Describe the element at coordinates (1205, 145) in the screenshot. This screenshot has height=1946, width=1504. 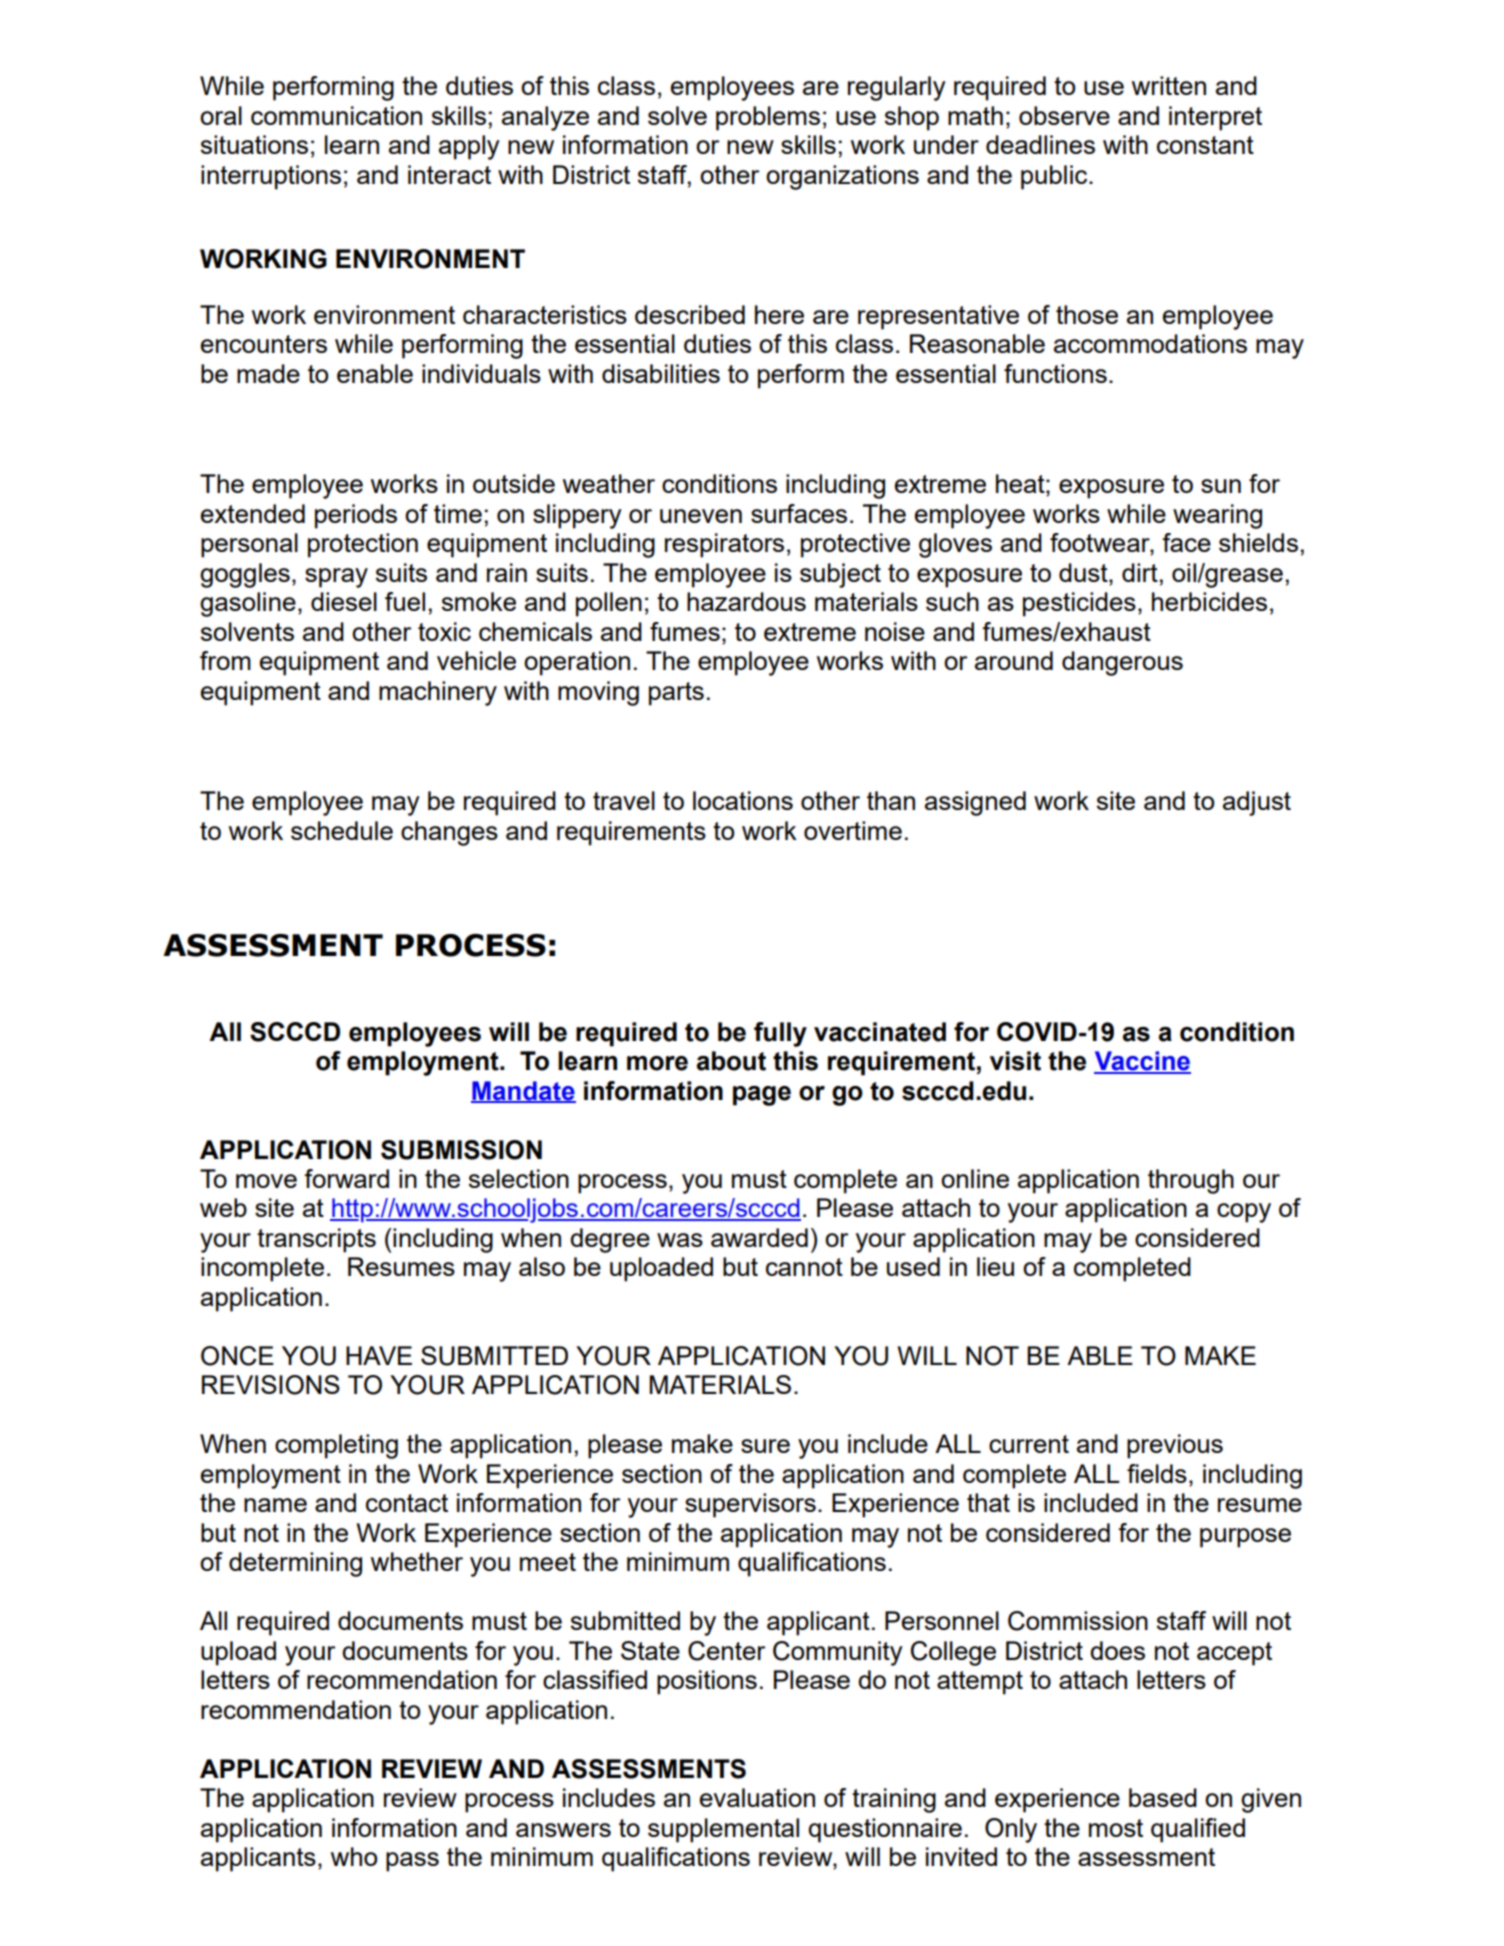
I see `constant` at that location.
